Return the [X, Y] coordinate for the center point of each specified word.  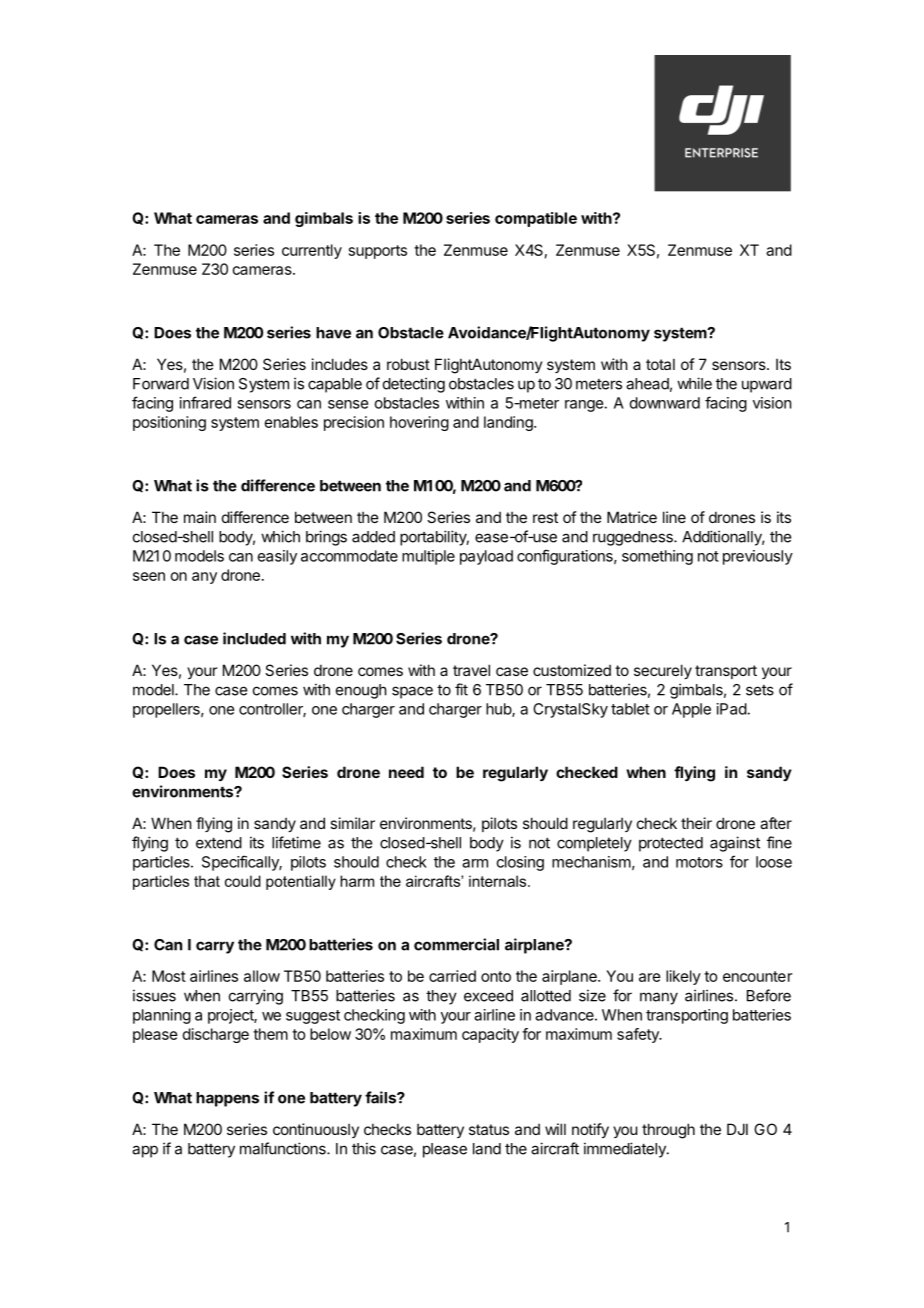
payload [486, 557]
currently [312, 251]
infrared [205, 402]
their [696, 823]
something [657, 557]
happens [227, 1099]
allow [262, 976]
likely [683, 977]
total [660, 364]
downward [665, 403]
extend [219, 843]
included [254, 638]
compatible [536, 219]
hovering [419, 423]
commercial [456, 944]
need [406, 772]
